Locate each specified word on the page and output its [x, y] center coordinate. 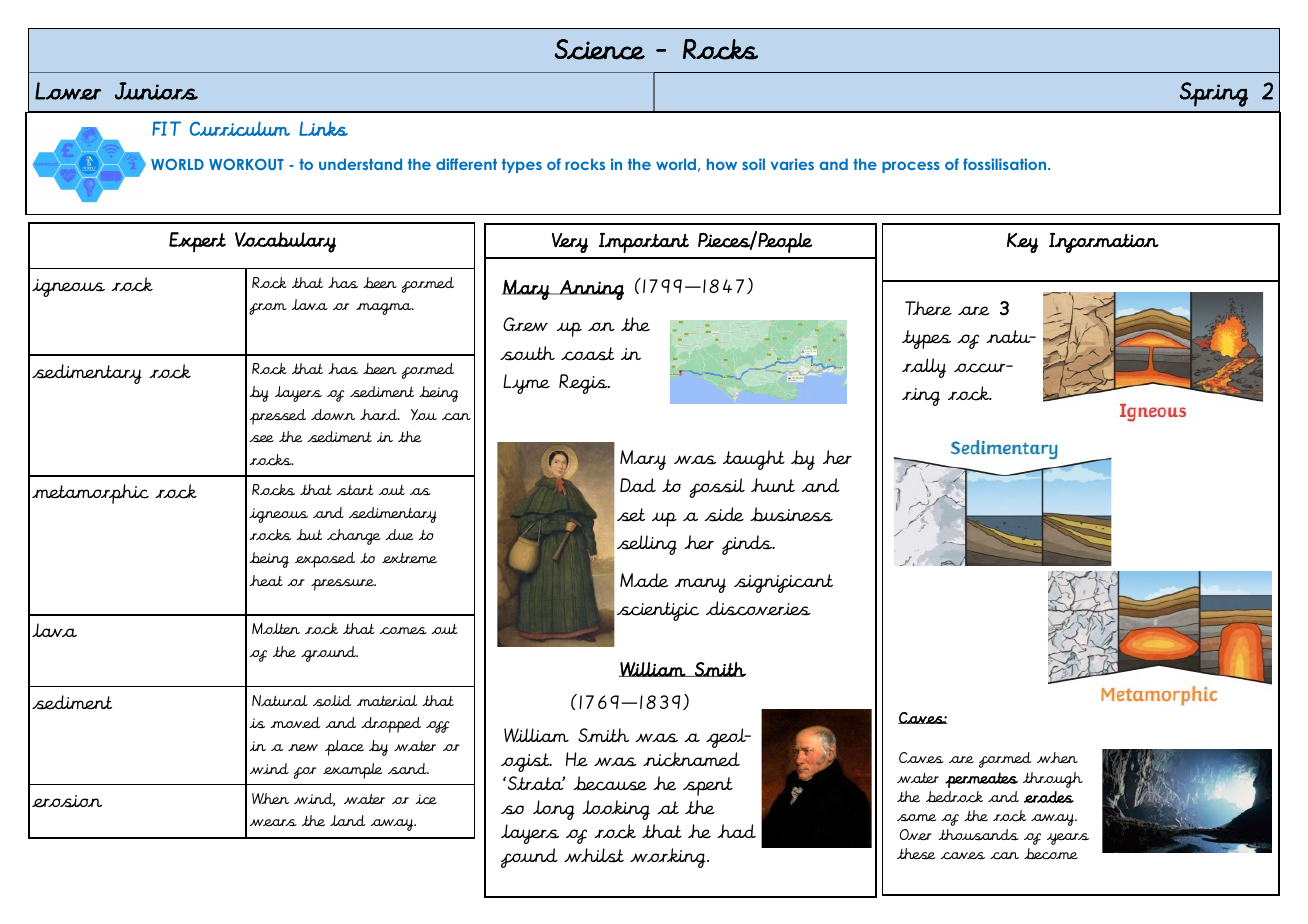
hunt [773, 485]
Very [570, 243]
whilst [594, 855]
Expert [197, 242]
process [911, 167]
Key [1022, 243]
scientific [658, 611]
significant [783, 583]
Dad [638, 485]
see [261, 438]
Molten [276, 628]
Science [600, 49]
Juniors [156, 91]
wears [273, 822]
